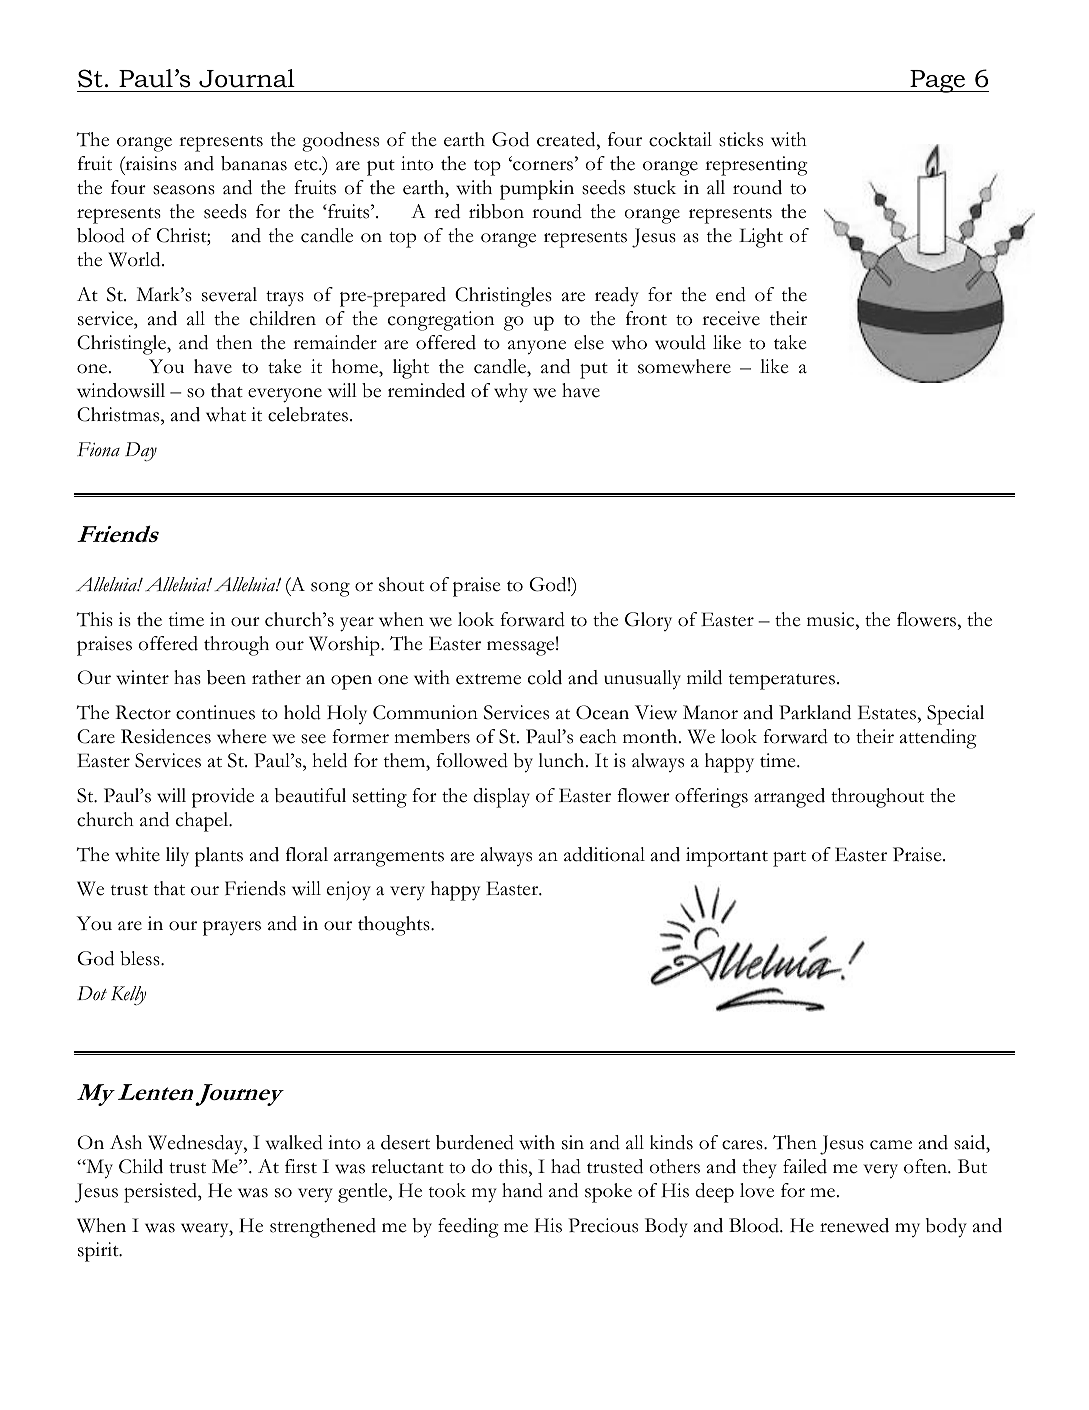 This screenshot has height=1410, width=1089. Describe the element at coordinates (232, 928) in the screenshot. I see `prayers` at that location.
